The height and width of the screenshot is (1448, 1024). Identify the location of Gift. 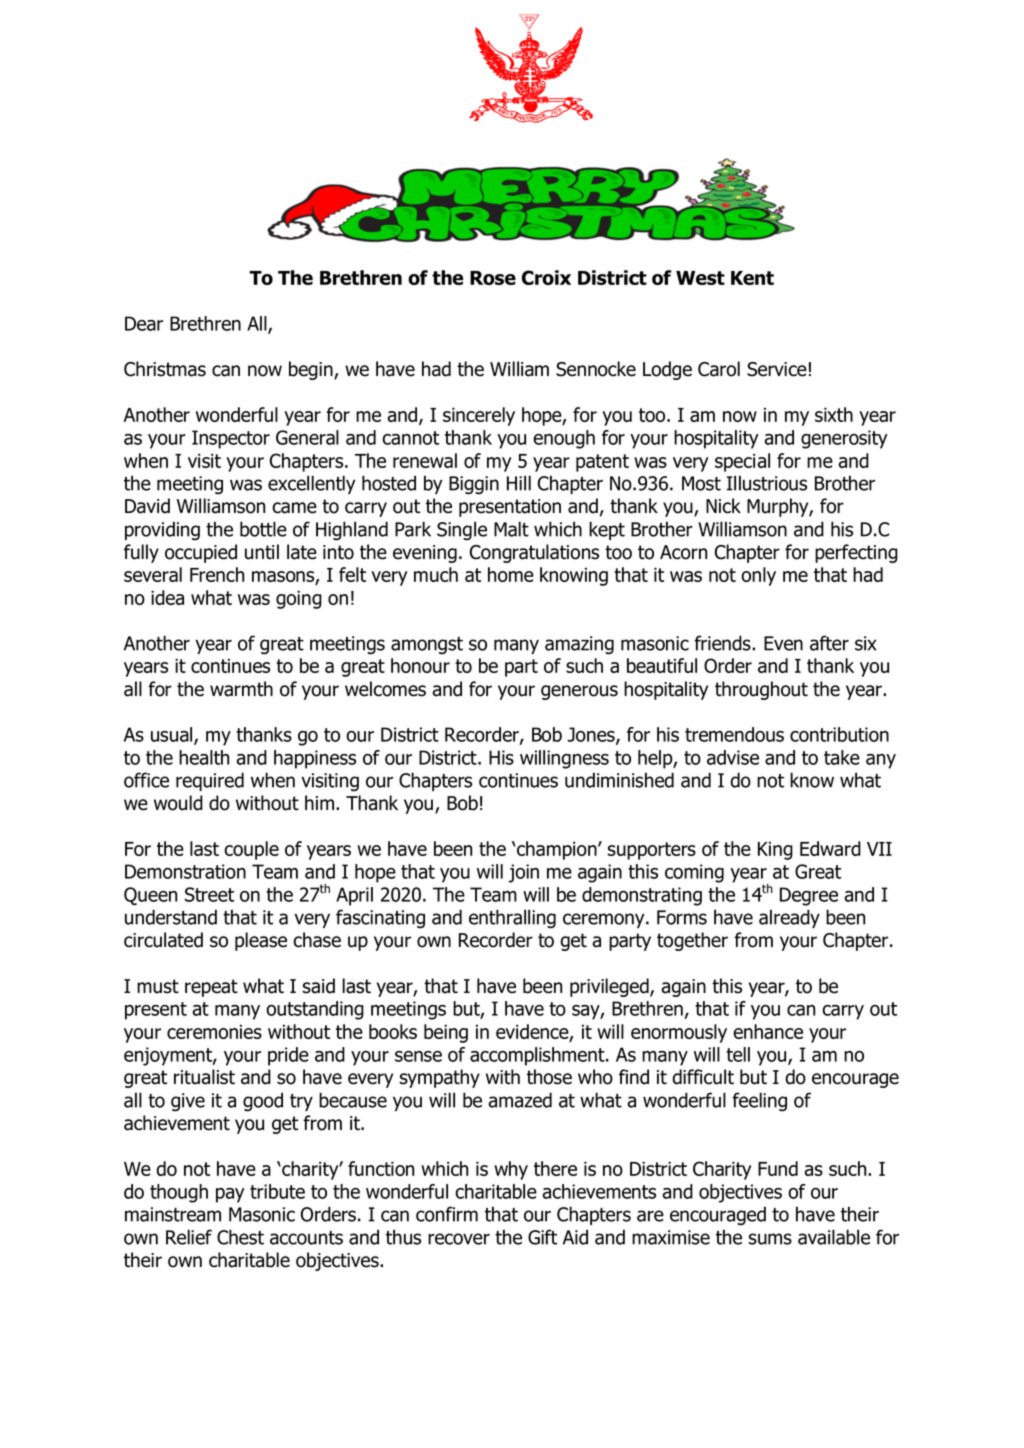
(542, 1237).
